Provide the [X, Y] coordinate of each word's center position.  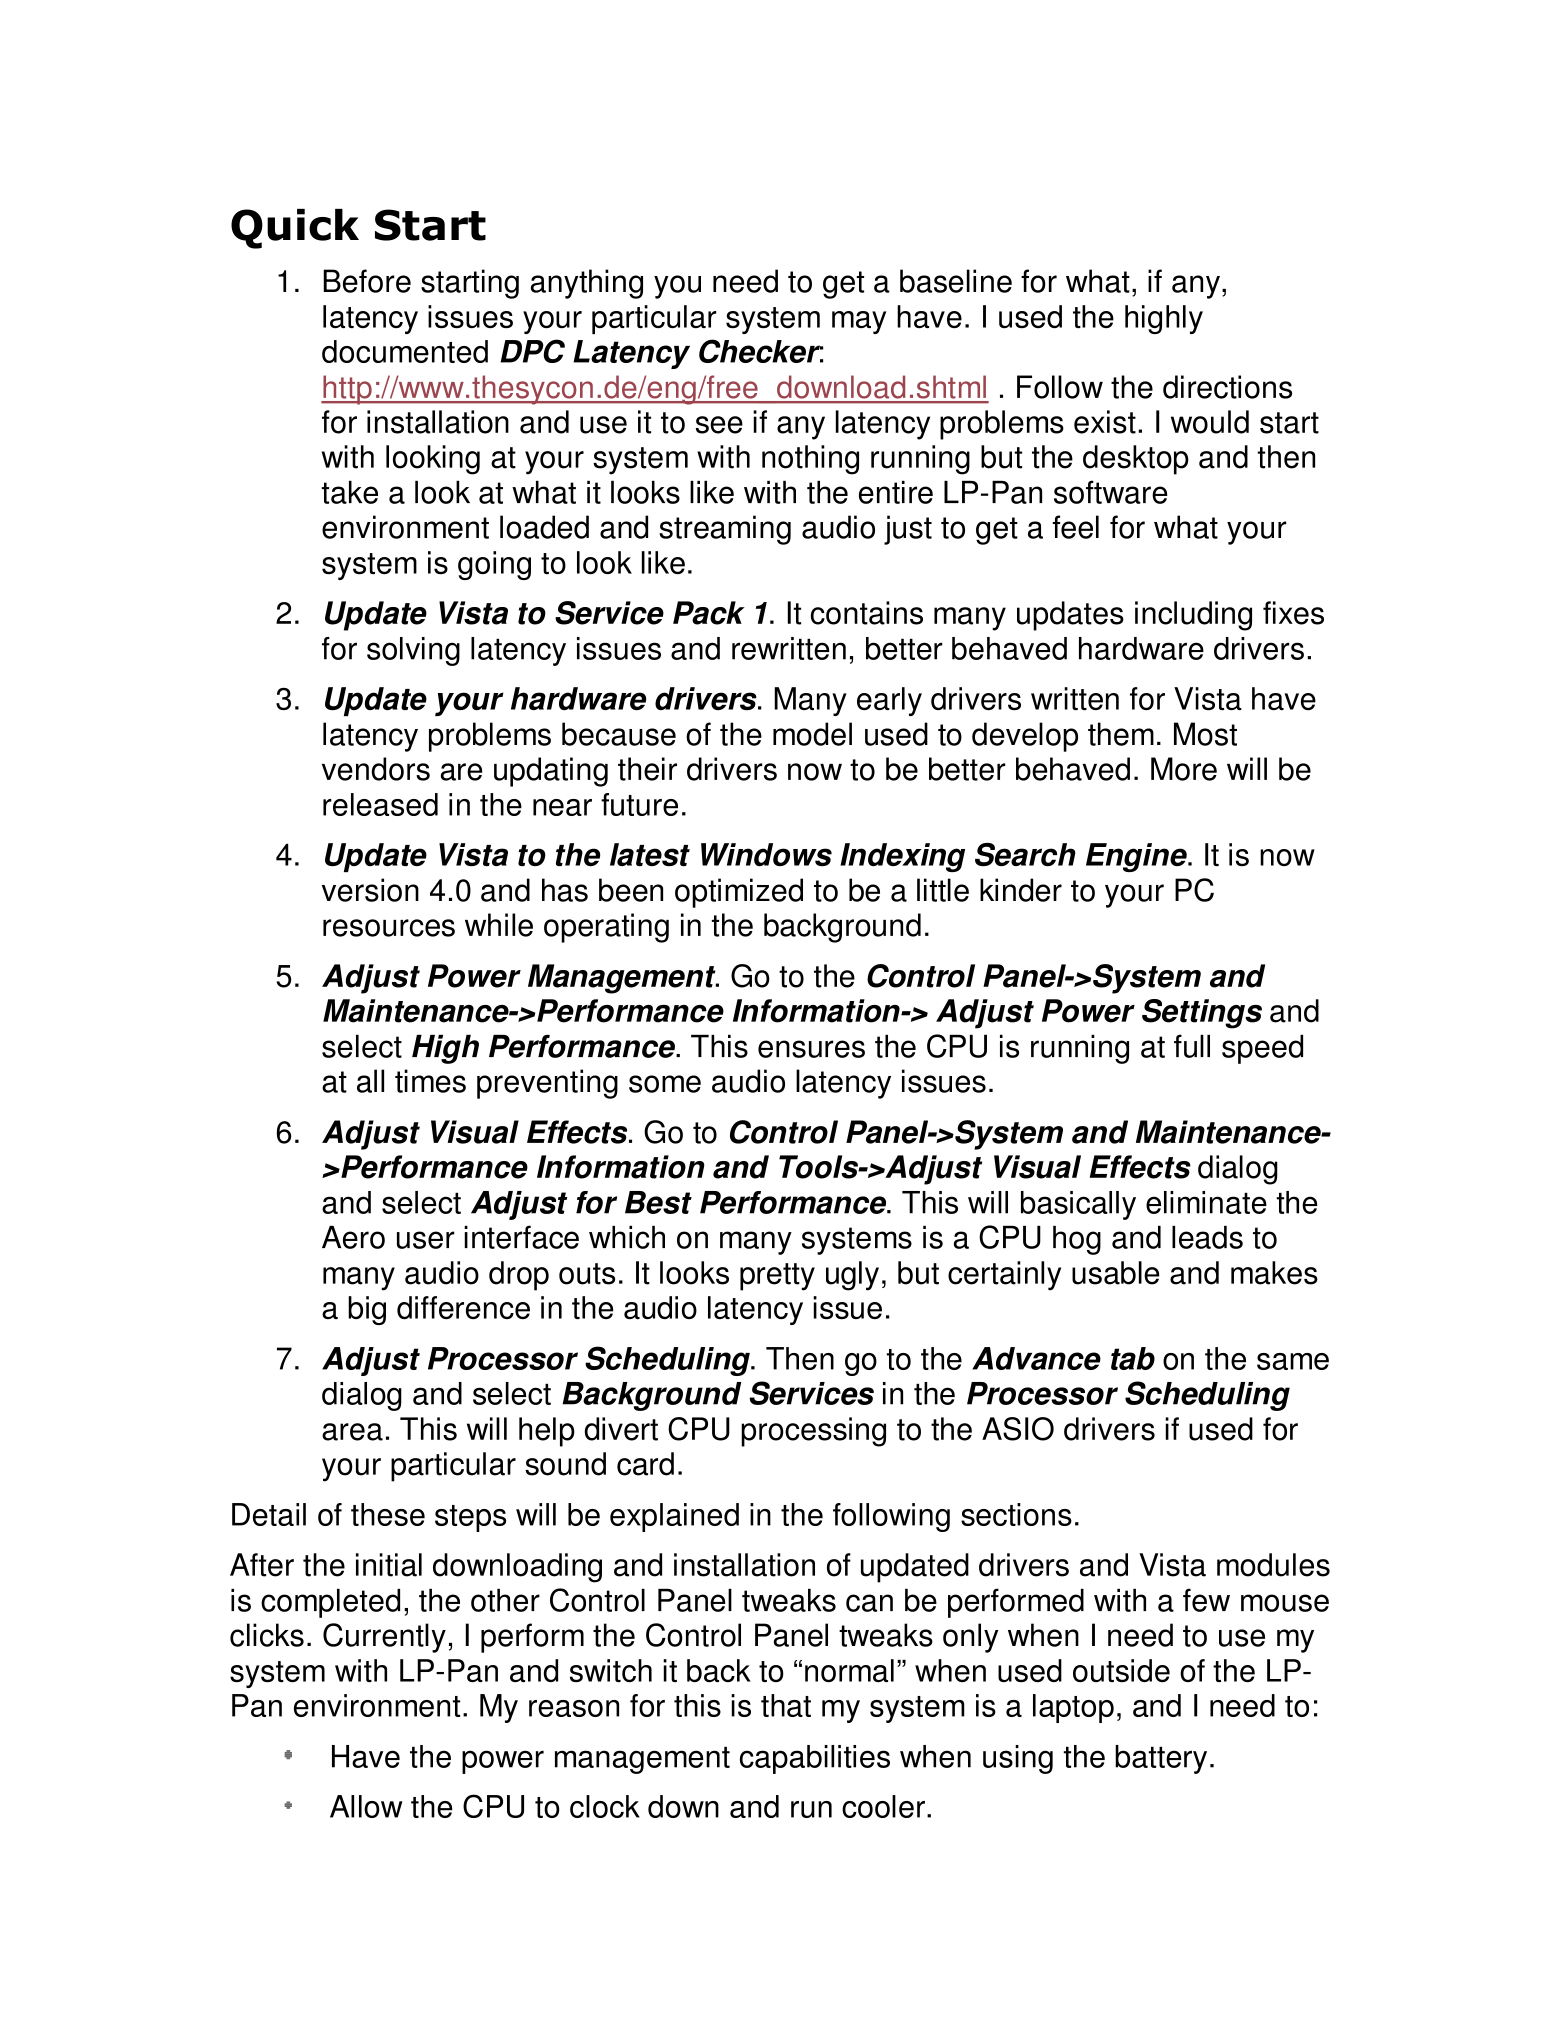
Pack [709, 613]
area [352, 1432]
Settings [1202, 1014]
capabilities [815, 1759]
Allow [366, 1806]
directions [1227, 387]
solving [413, 651]
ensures [811, 1049]
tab [1133, 1358]
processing [813, 1432]
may [859, 322]
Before [367, 281]
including [1193, 616]
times [430, 1081]
